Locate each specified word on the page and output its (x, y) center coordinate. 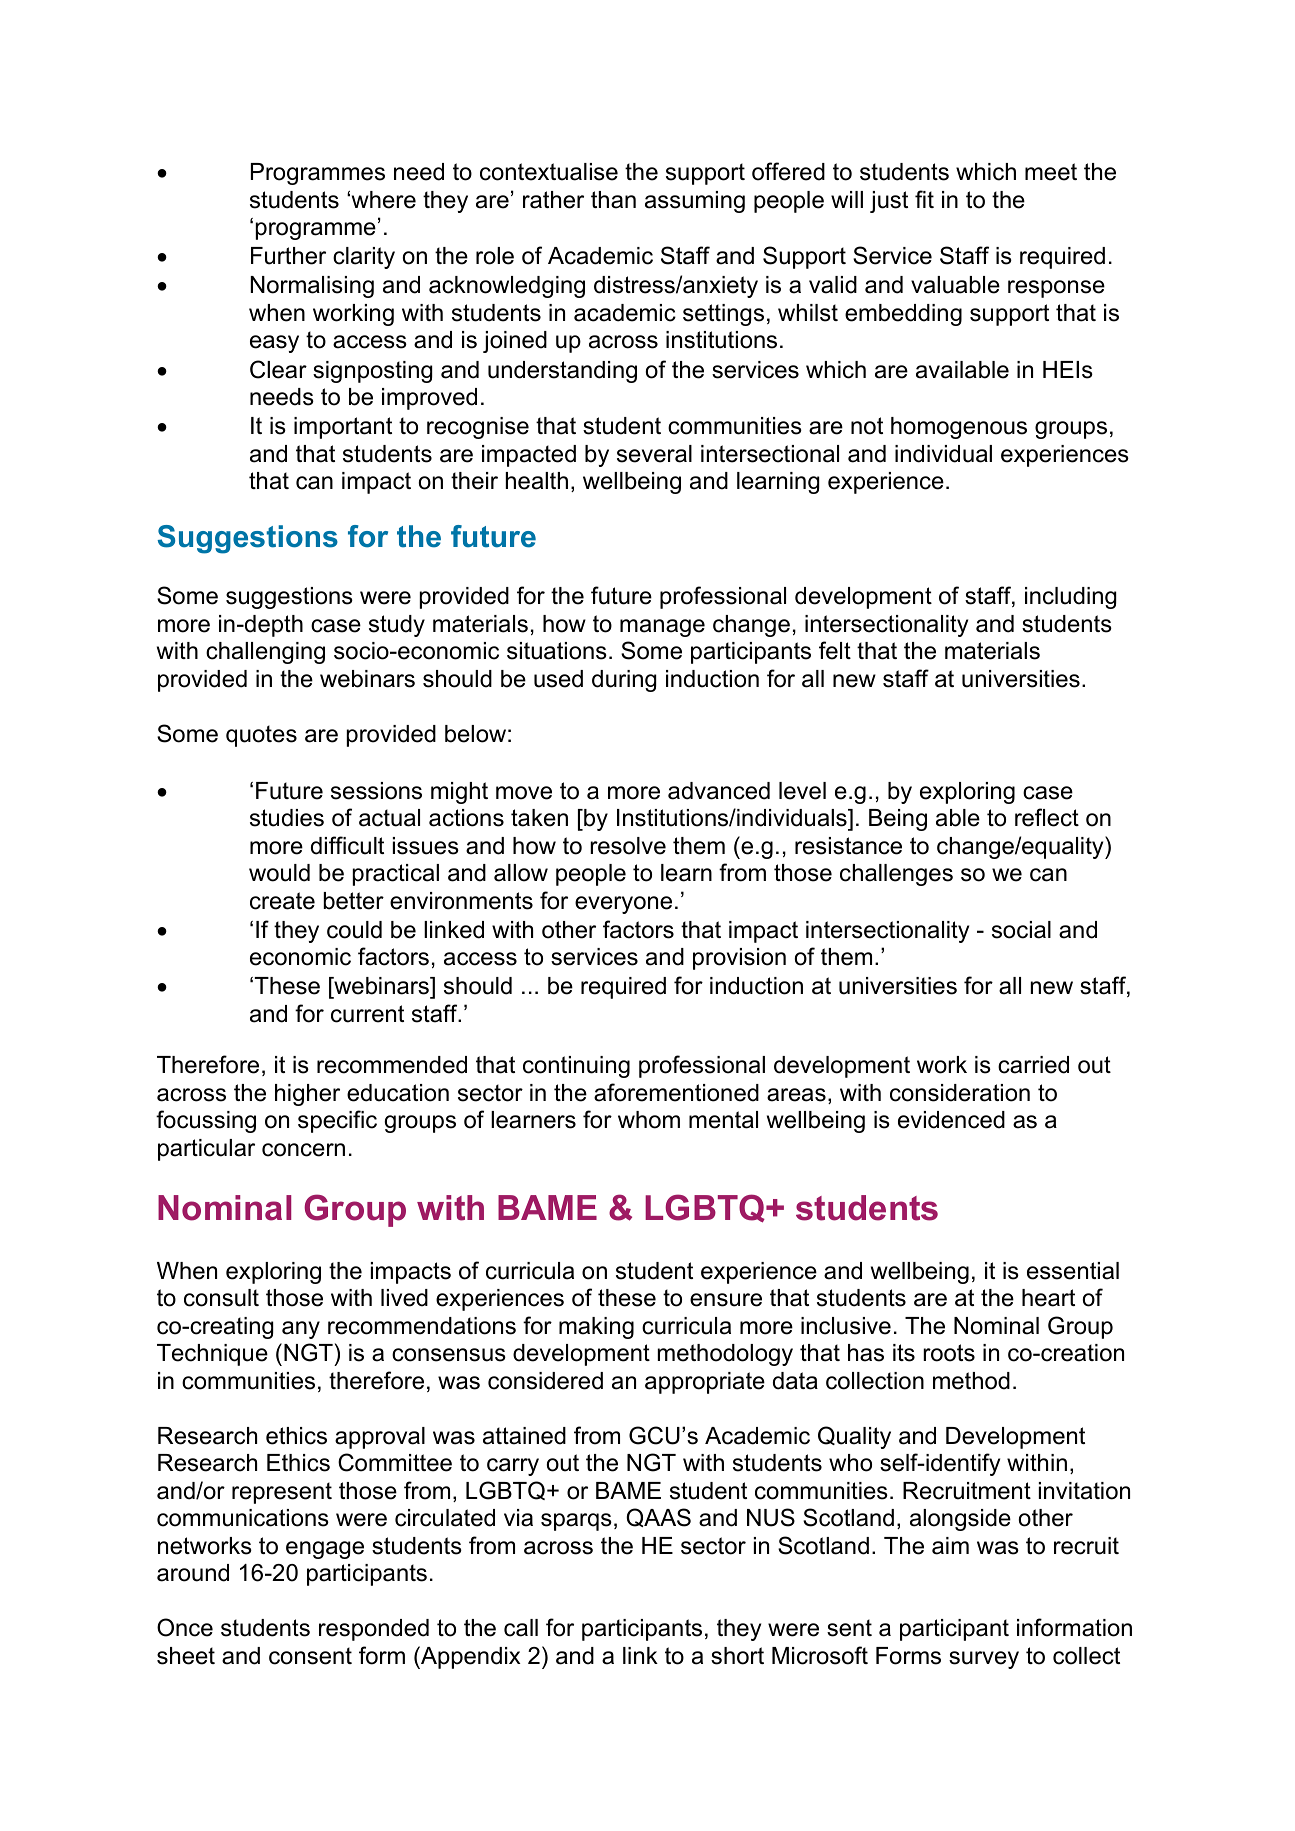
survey (984, 1660)
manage (662, 628)
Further (288, 256)
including (1070, 598)
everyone (623, 905)
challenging (265, 653)
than (613, 200)
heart (1048, 1298)
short (737, 1656)
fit (924, 199)
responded (374, 1630)
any (301, 1330)
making (596, 1328)
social (1021, 930)
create (282, 901)
